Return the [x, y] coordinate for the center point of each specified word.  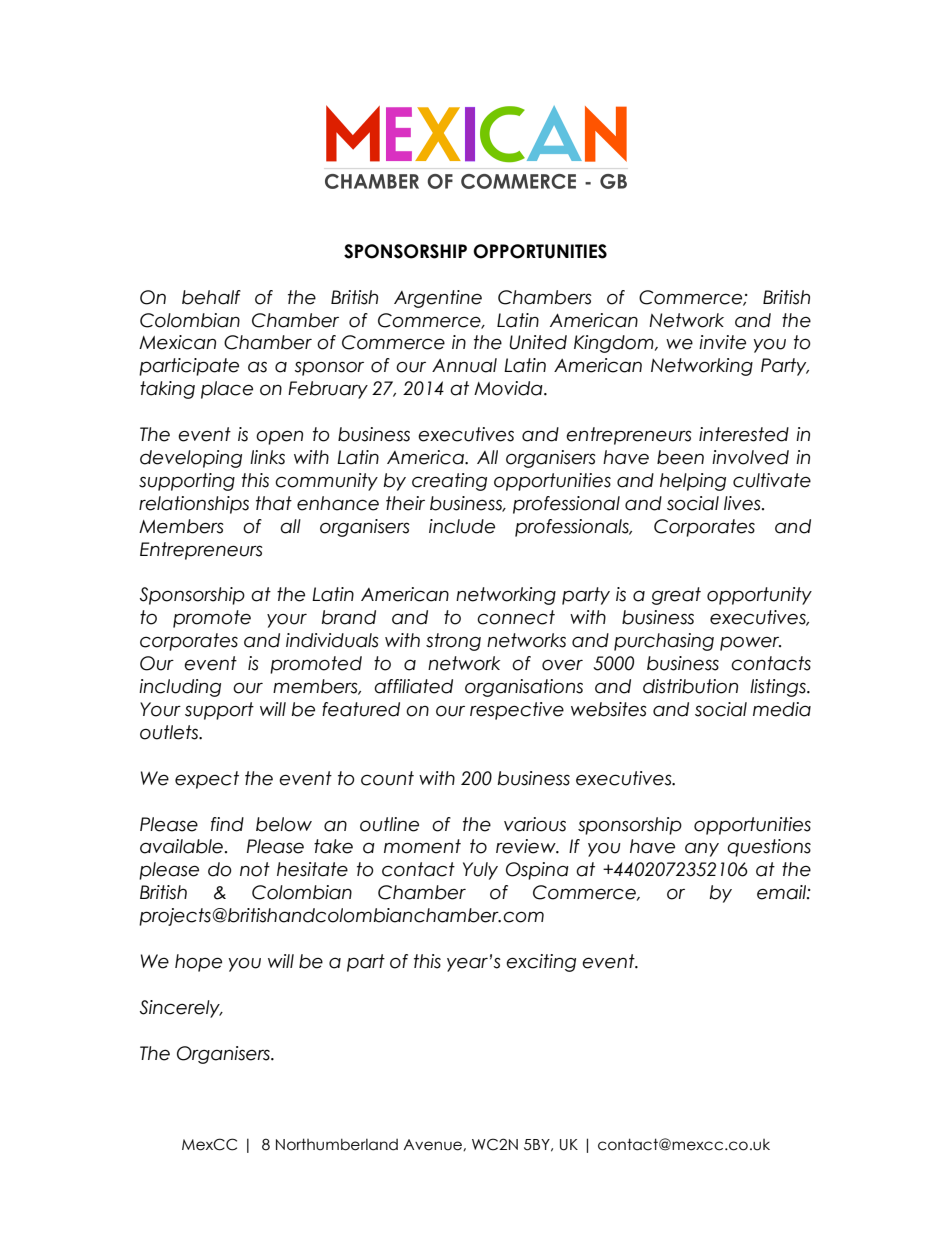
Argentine [438, 299]
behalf [211, 297]
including [180, 688]
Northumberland [337, 1144]
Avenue [433, 1145]
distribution [690, 686]
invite [722, 342]
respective [517, 711]
